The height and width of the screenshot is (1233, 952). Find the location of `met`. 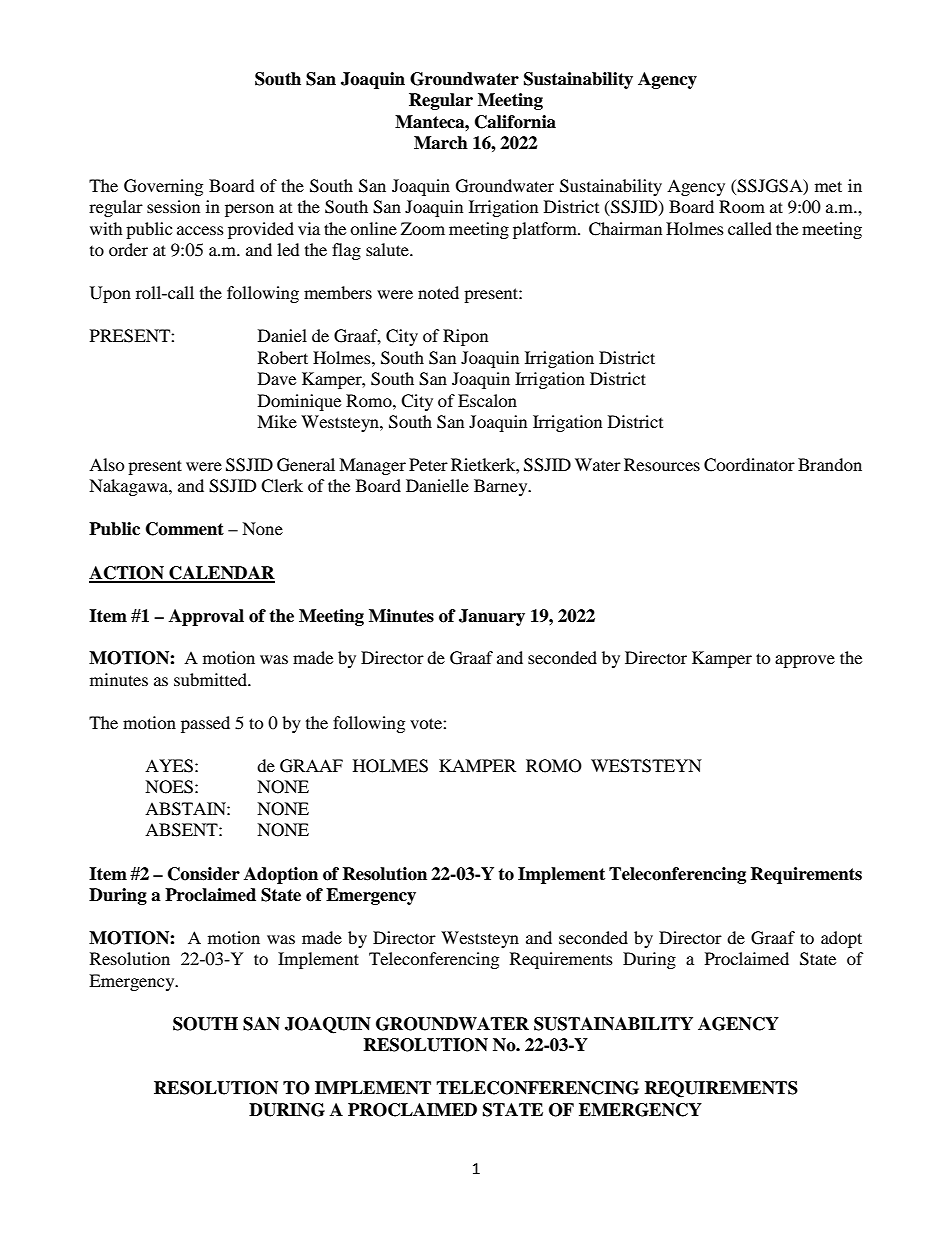

met is located at coordinates (828, 186).
